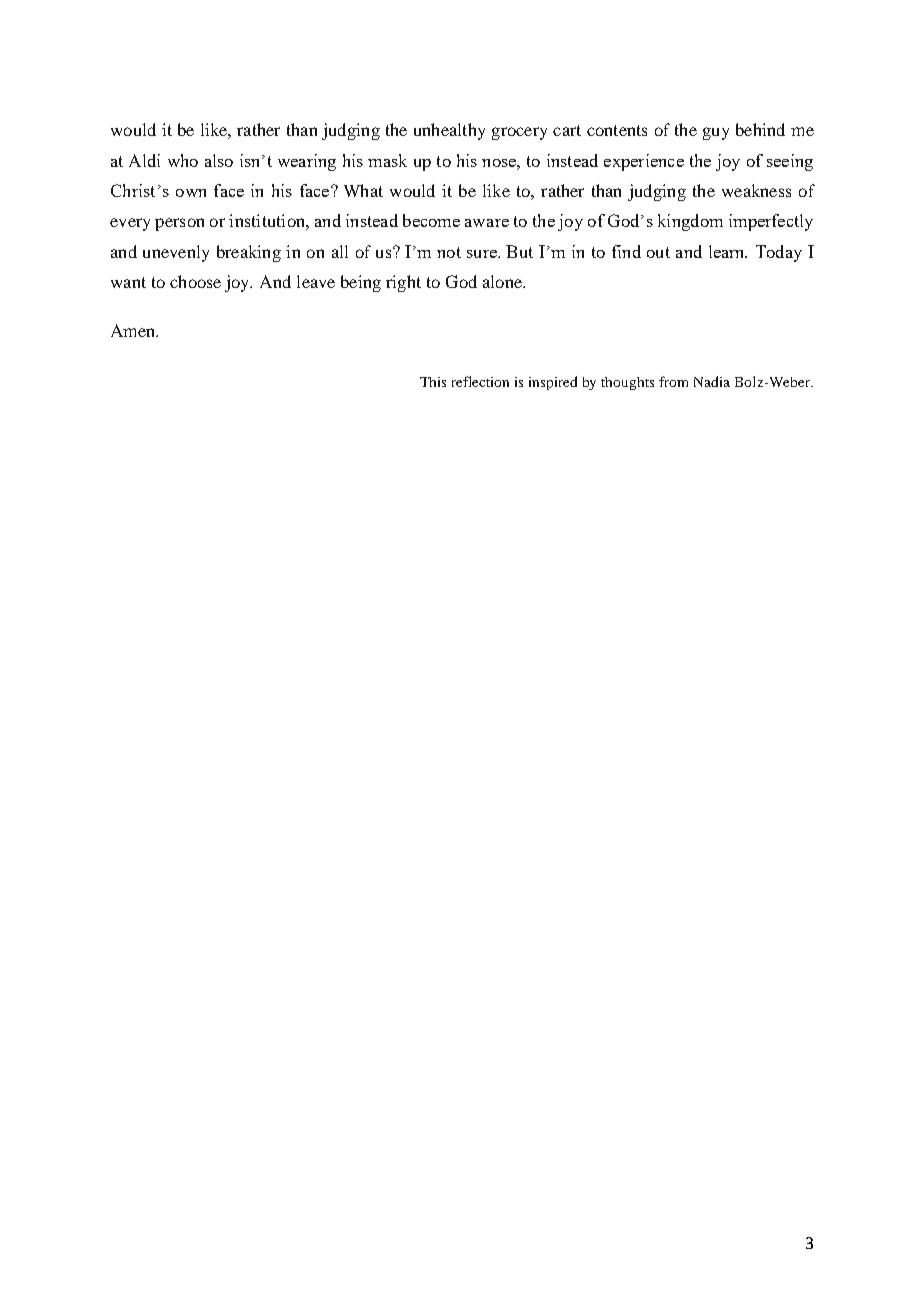  I want to click on right, so click(403, 283).
